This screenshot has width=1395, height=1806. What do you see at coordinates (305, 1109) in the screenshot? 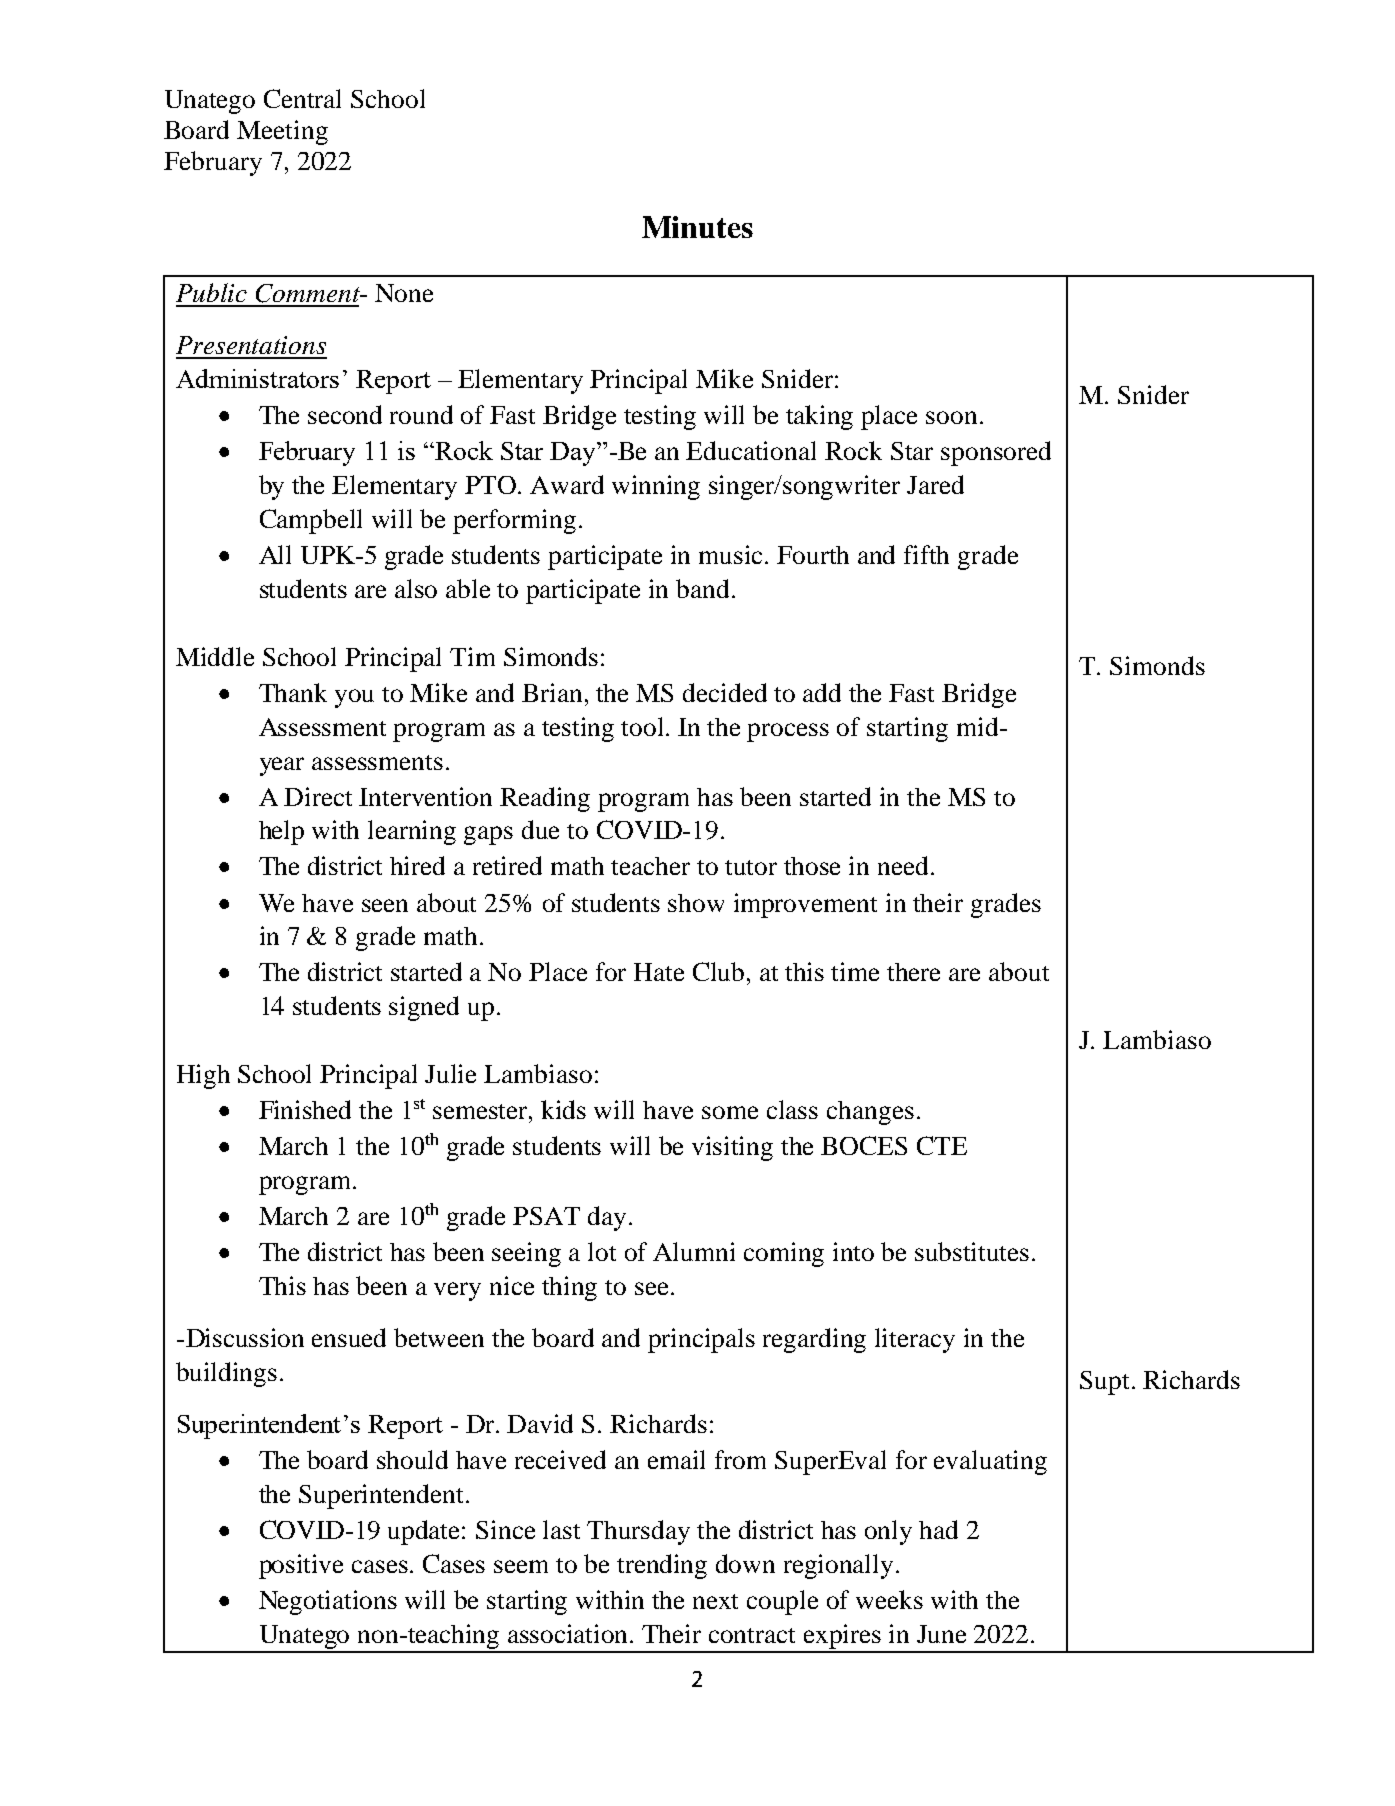
I see `Finished` at bounding box center [305, 1109].
